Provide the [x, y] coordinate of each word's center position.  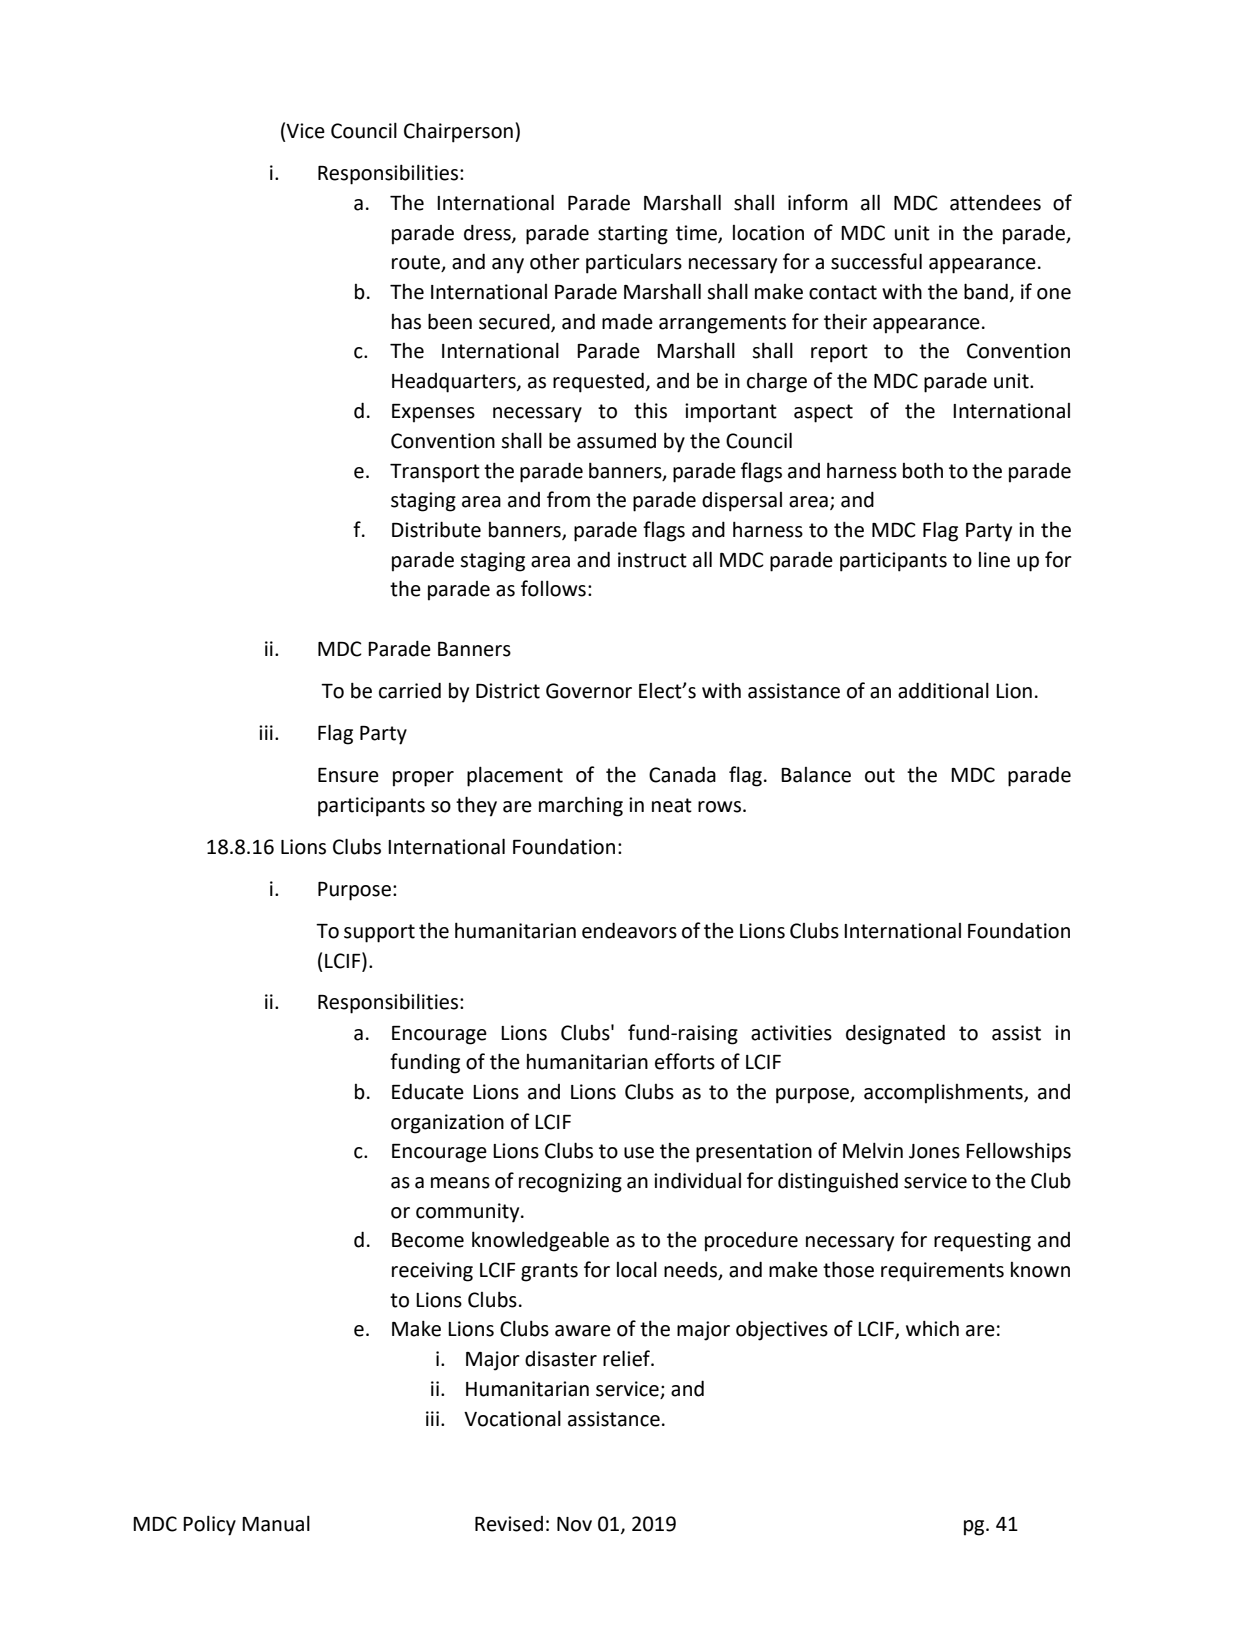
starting [633, 235]
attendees [995, 202]
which [932, 1328]
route [417, 263]
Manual [276, 1523]
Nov [574, 1524]
